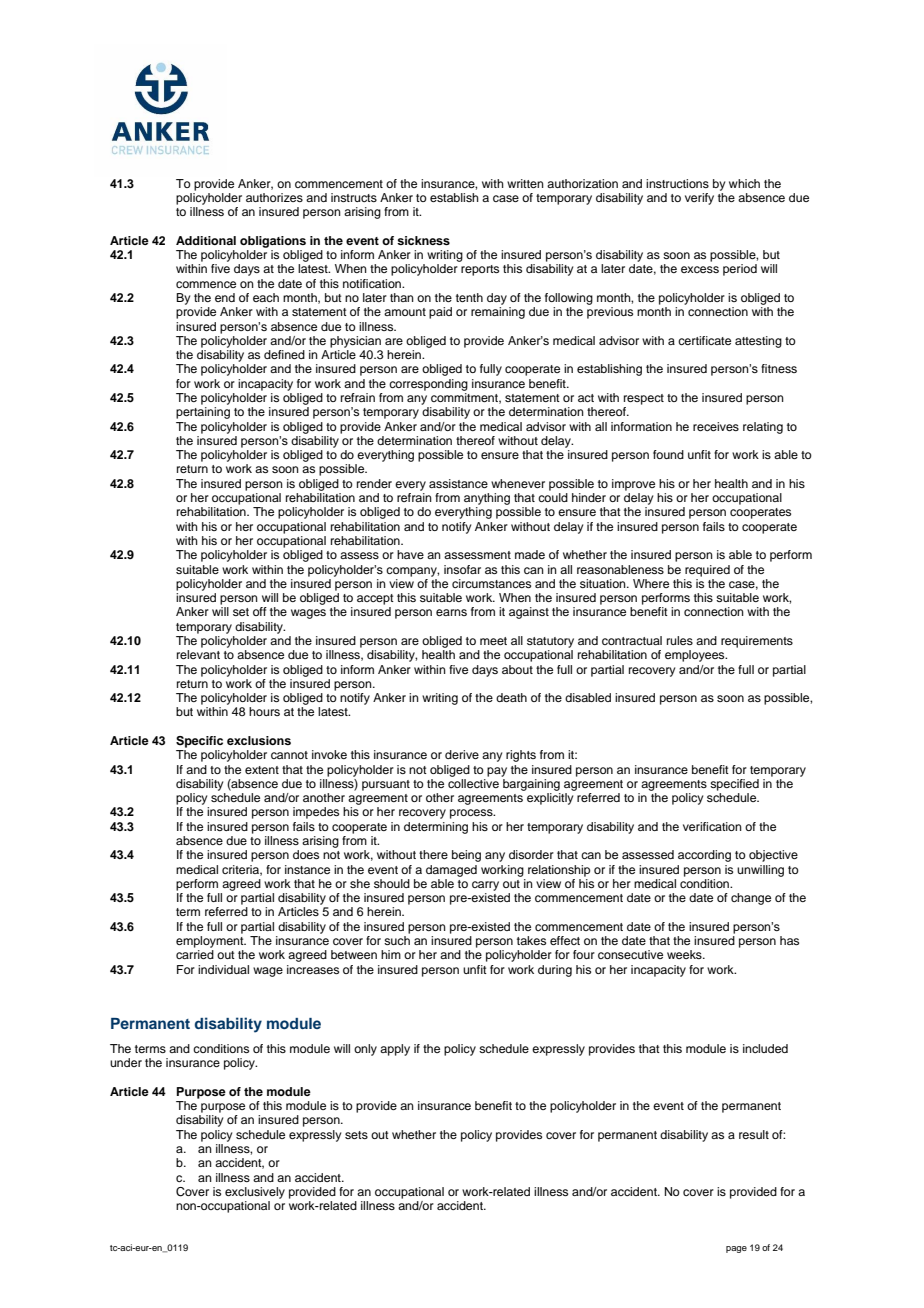  What do you see at coordinates (423, 240) in the screenshot?
I see `sickness` at bounding box center [423, 240].
